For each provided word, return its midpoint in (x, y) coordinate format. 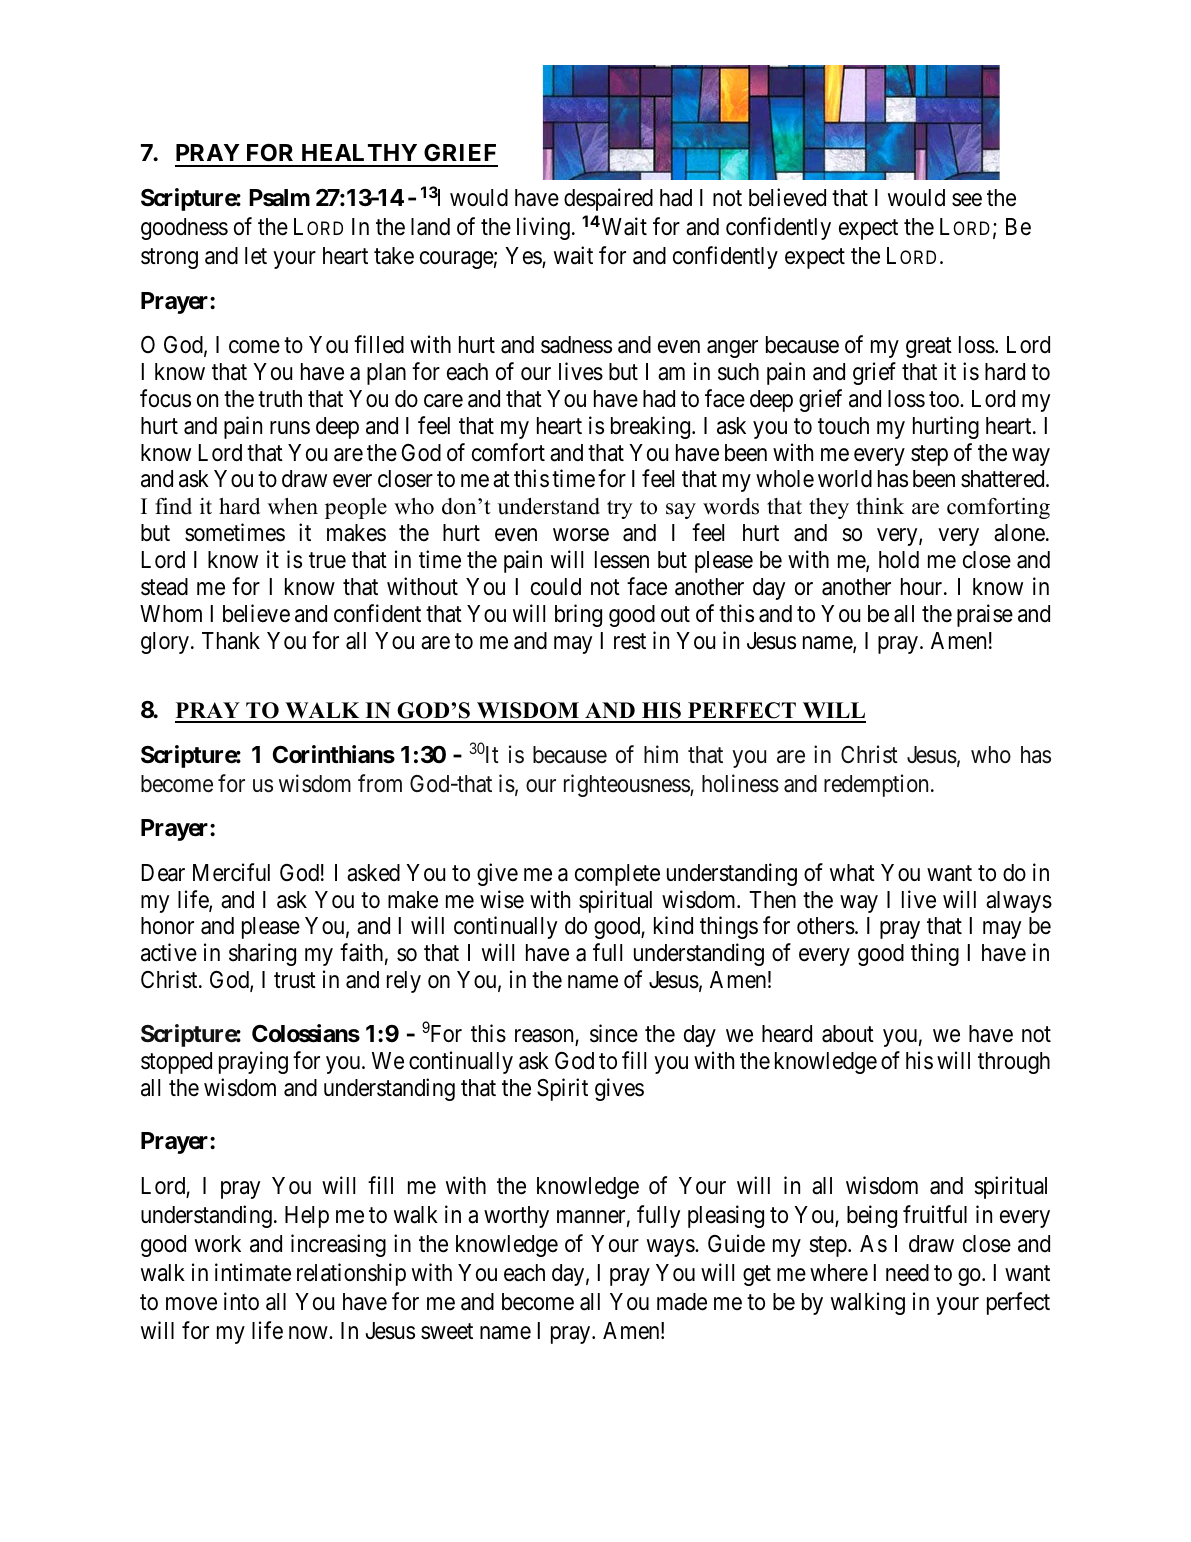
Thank (231, 641)
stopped (176, 1063)
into (241, 1301)
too (945, 399)
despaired (608, 199)
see (967, 200)
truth (280, 398)
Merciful (231, 872)
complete (617, 875)
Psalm (279, 198)
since (614, 1033)
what (852, 873)
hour (923, 587)
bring (578, 615)
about (848, 1034)
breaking (652, 427)
